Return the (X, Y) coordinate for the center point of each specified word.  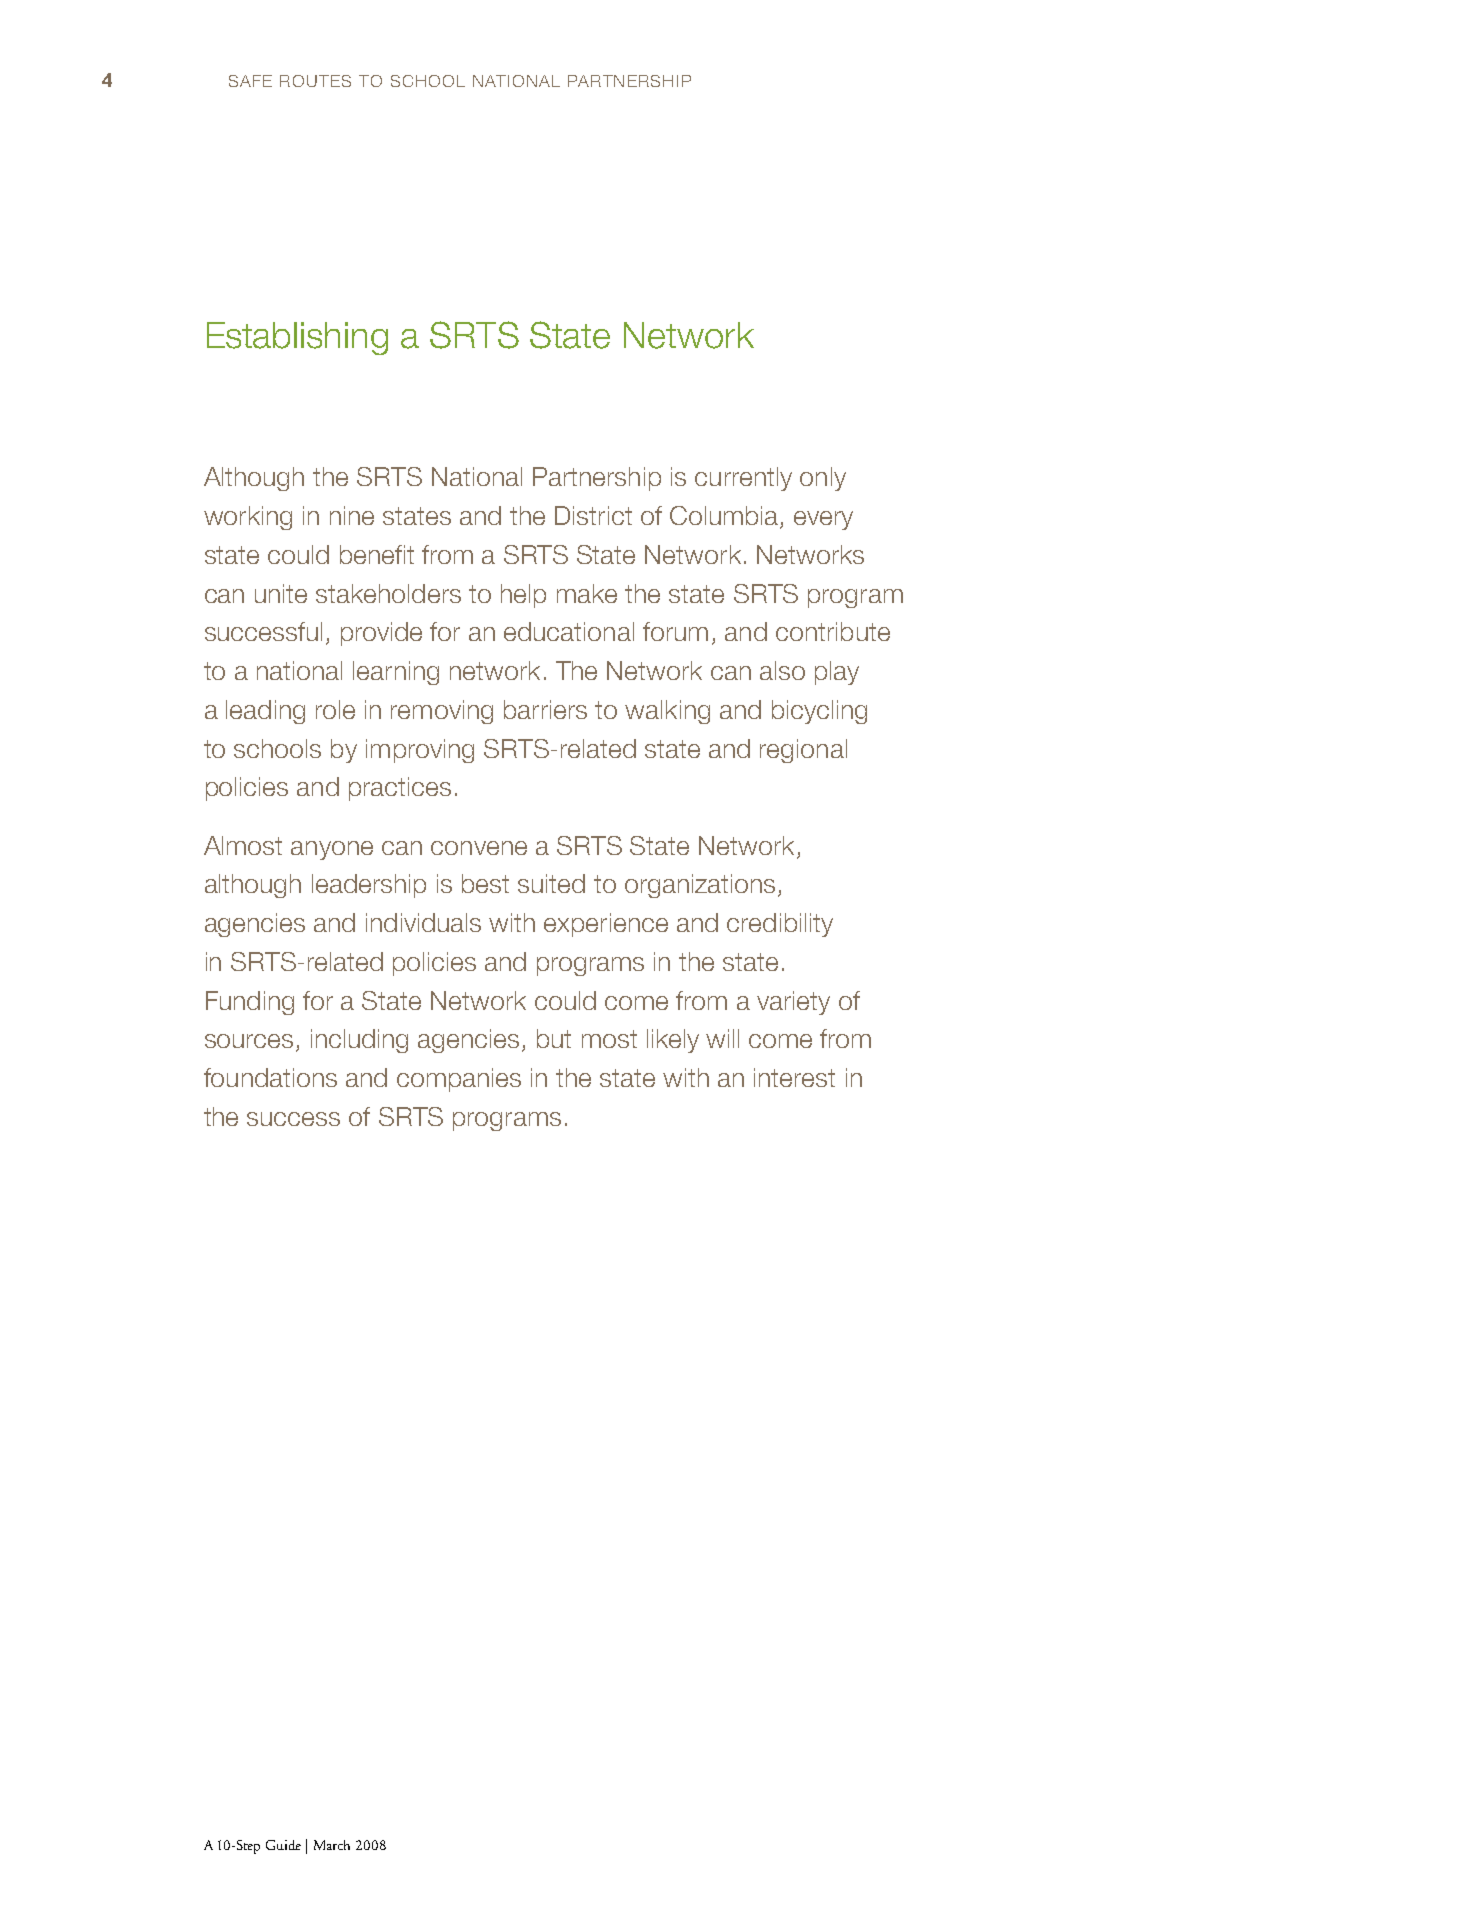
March (332, 1845)
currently (743, 479)
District (593, 515)
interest (794, 1077)
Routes (315, 81)
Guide (283, 1845)
